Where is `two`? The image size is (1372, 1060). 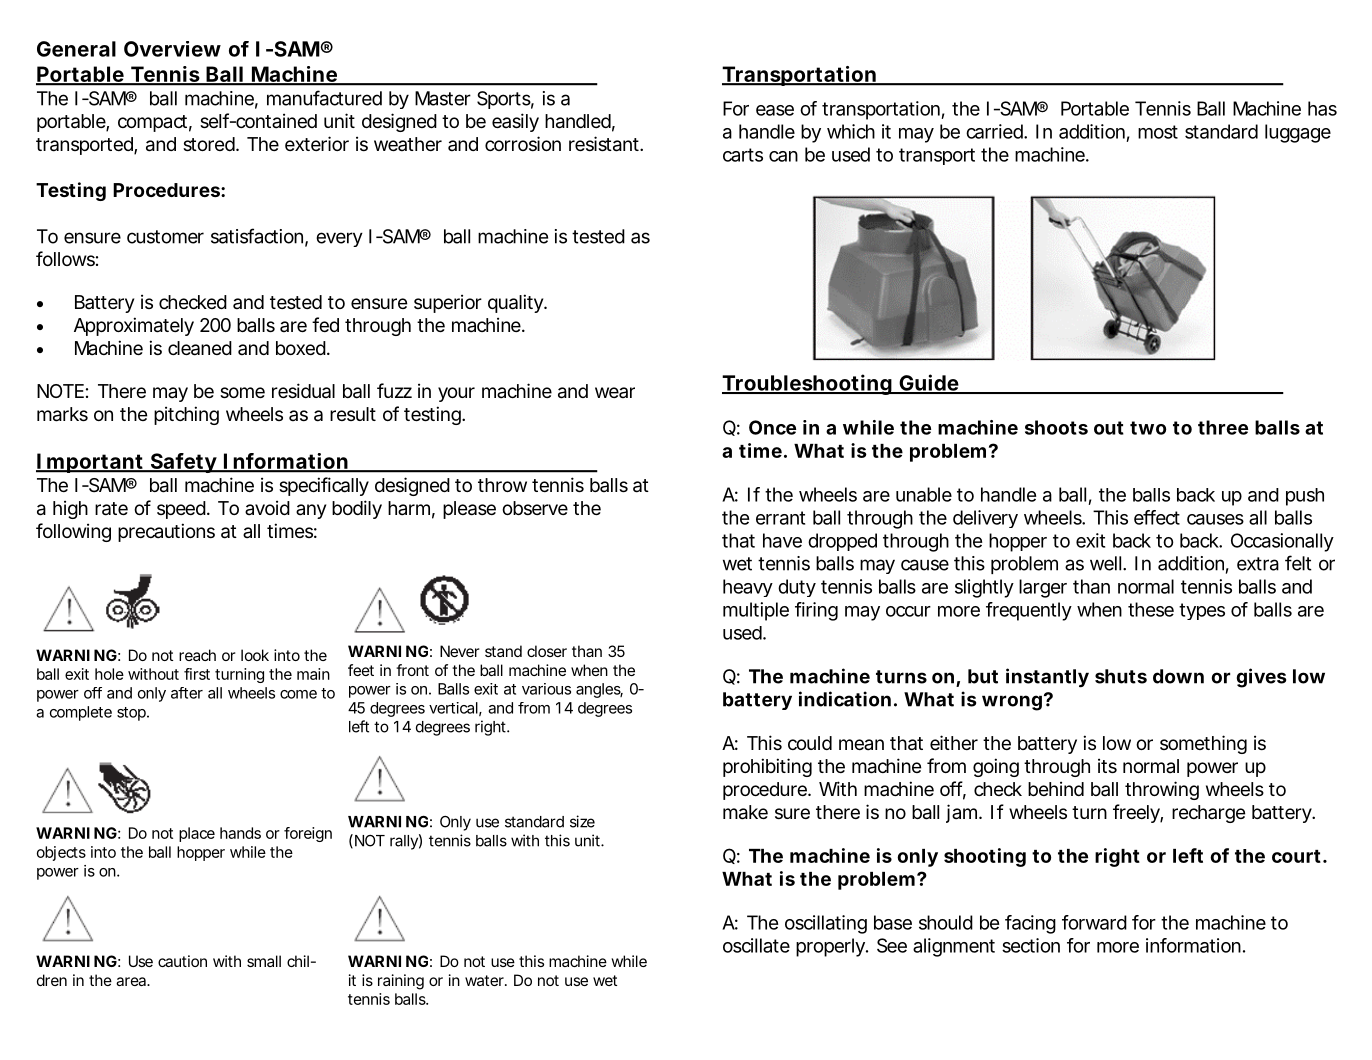 two is located at coordinates (1148, 428).
